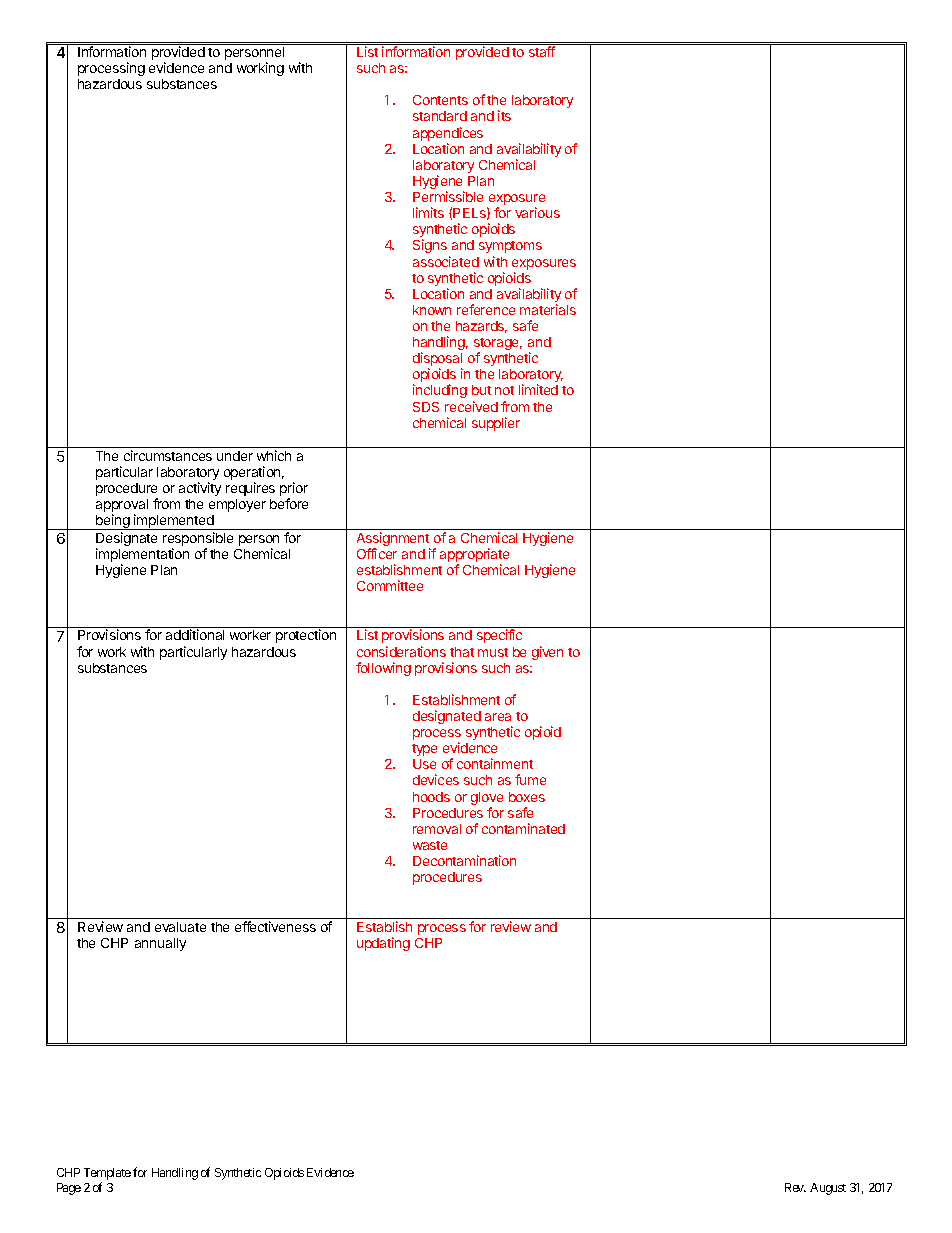 The width and height of the document is (952, 1233). Describe the element at coordinates (437, 360) in the document. I see `disposal` at that location.
